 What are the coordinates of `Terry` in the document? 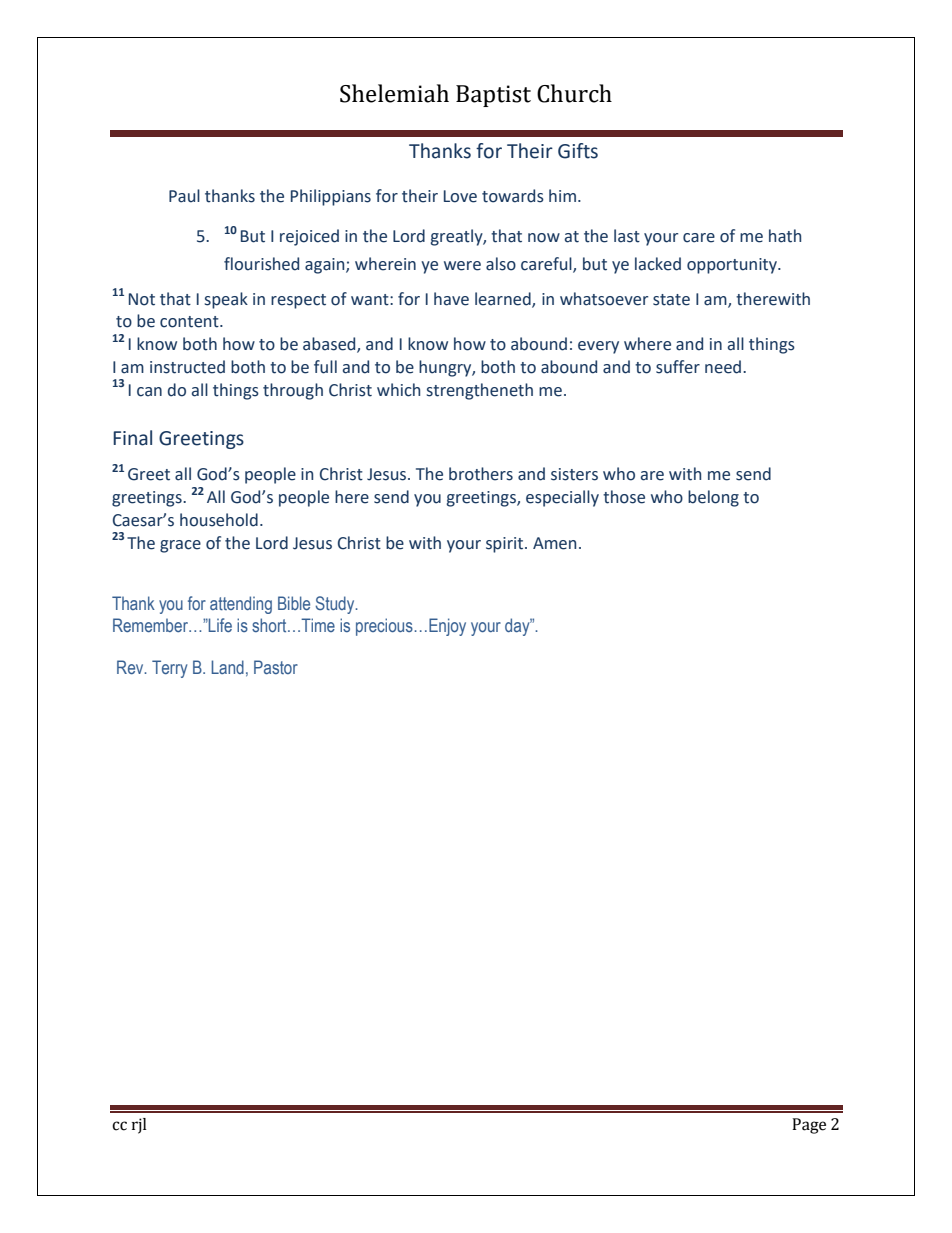 It's located at (169, 669).
